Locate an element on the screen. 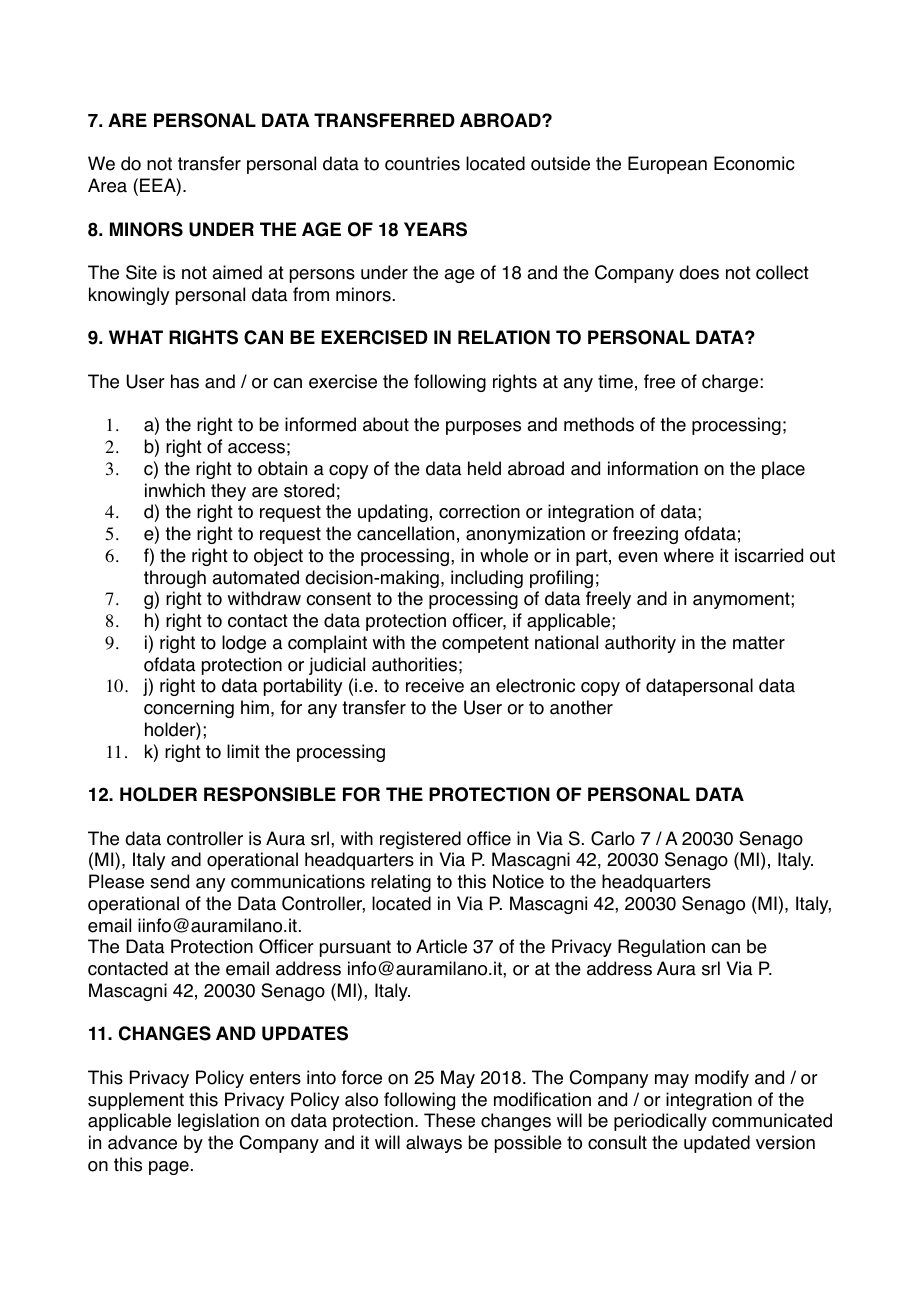 This screenshot has width=924, height=1308. legislation is located at coordinates (218, 1122).
